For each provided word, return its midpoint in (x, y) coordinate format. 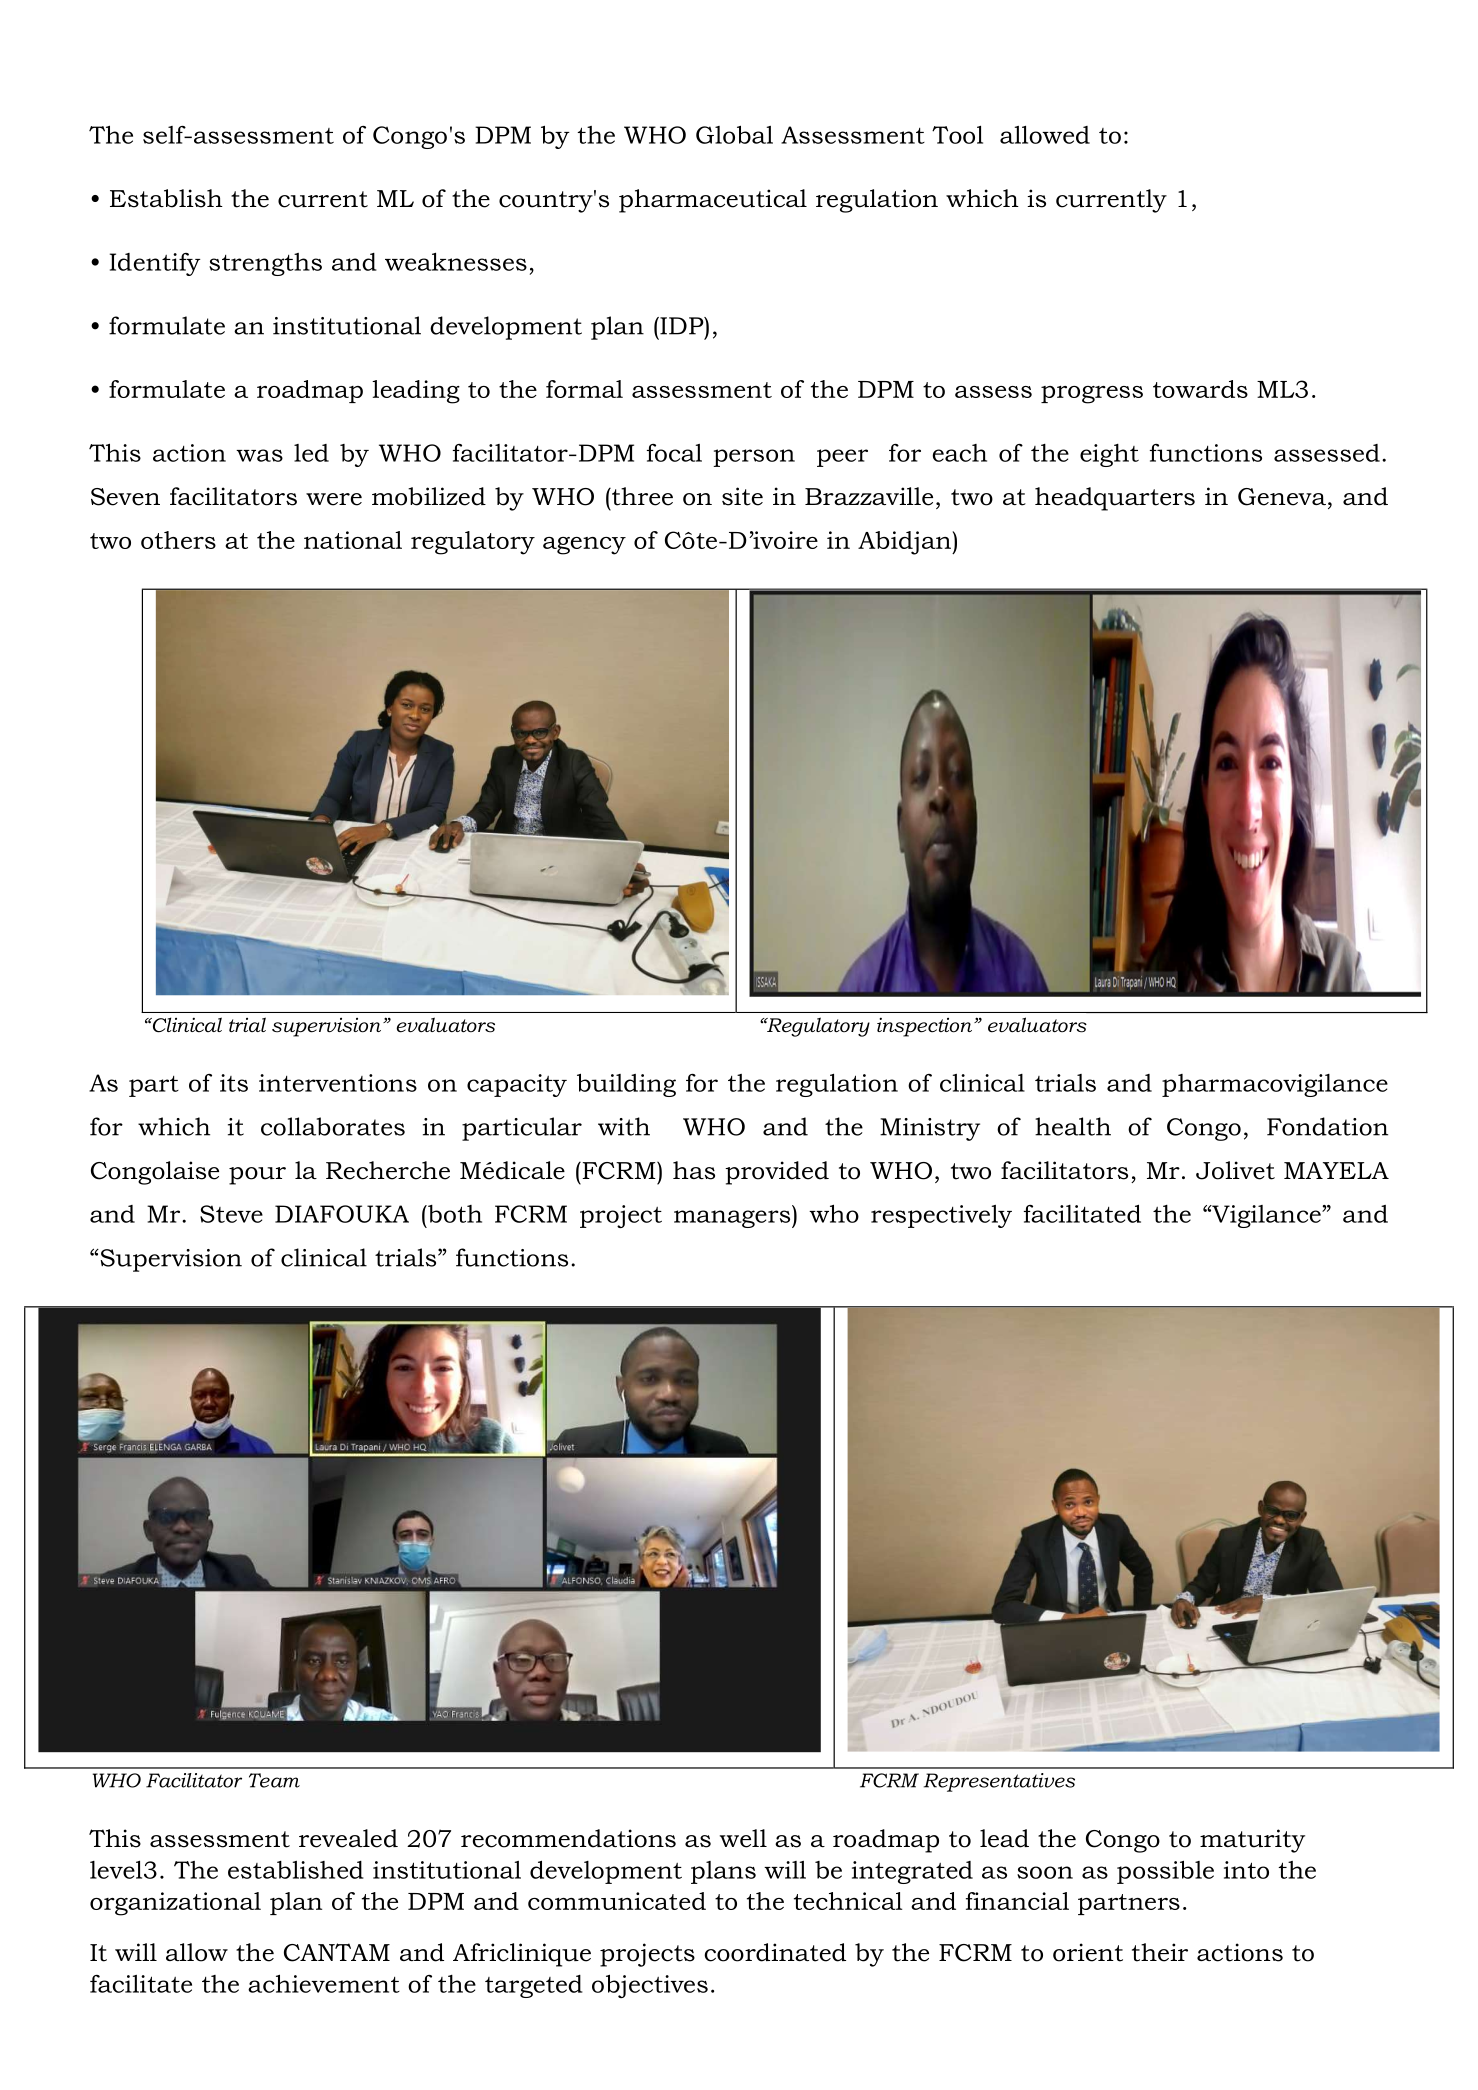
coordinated (775, 1952)
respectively (941, 1216)
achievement (324, 1983)
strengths (265, 264)
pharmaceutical (713, 201)
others (178, 540)
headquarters (1115, 499)
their (1160, 1952)
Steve (231, 1214)
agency (584, 546)
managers (733, 1219)
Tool (957, 134)
